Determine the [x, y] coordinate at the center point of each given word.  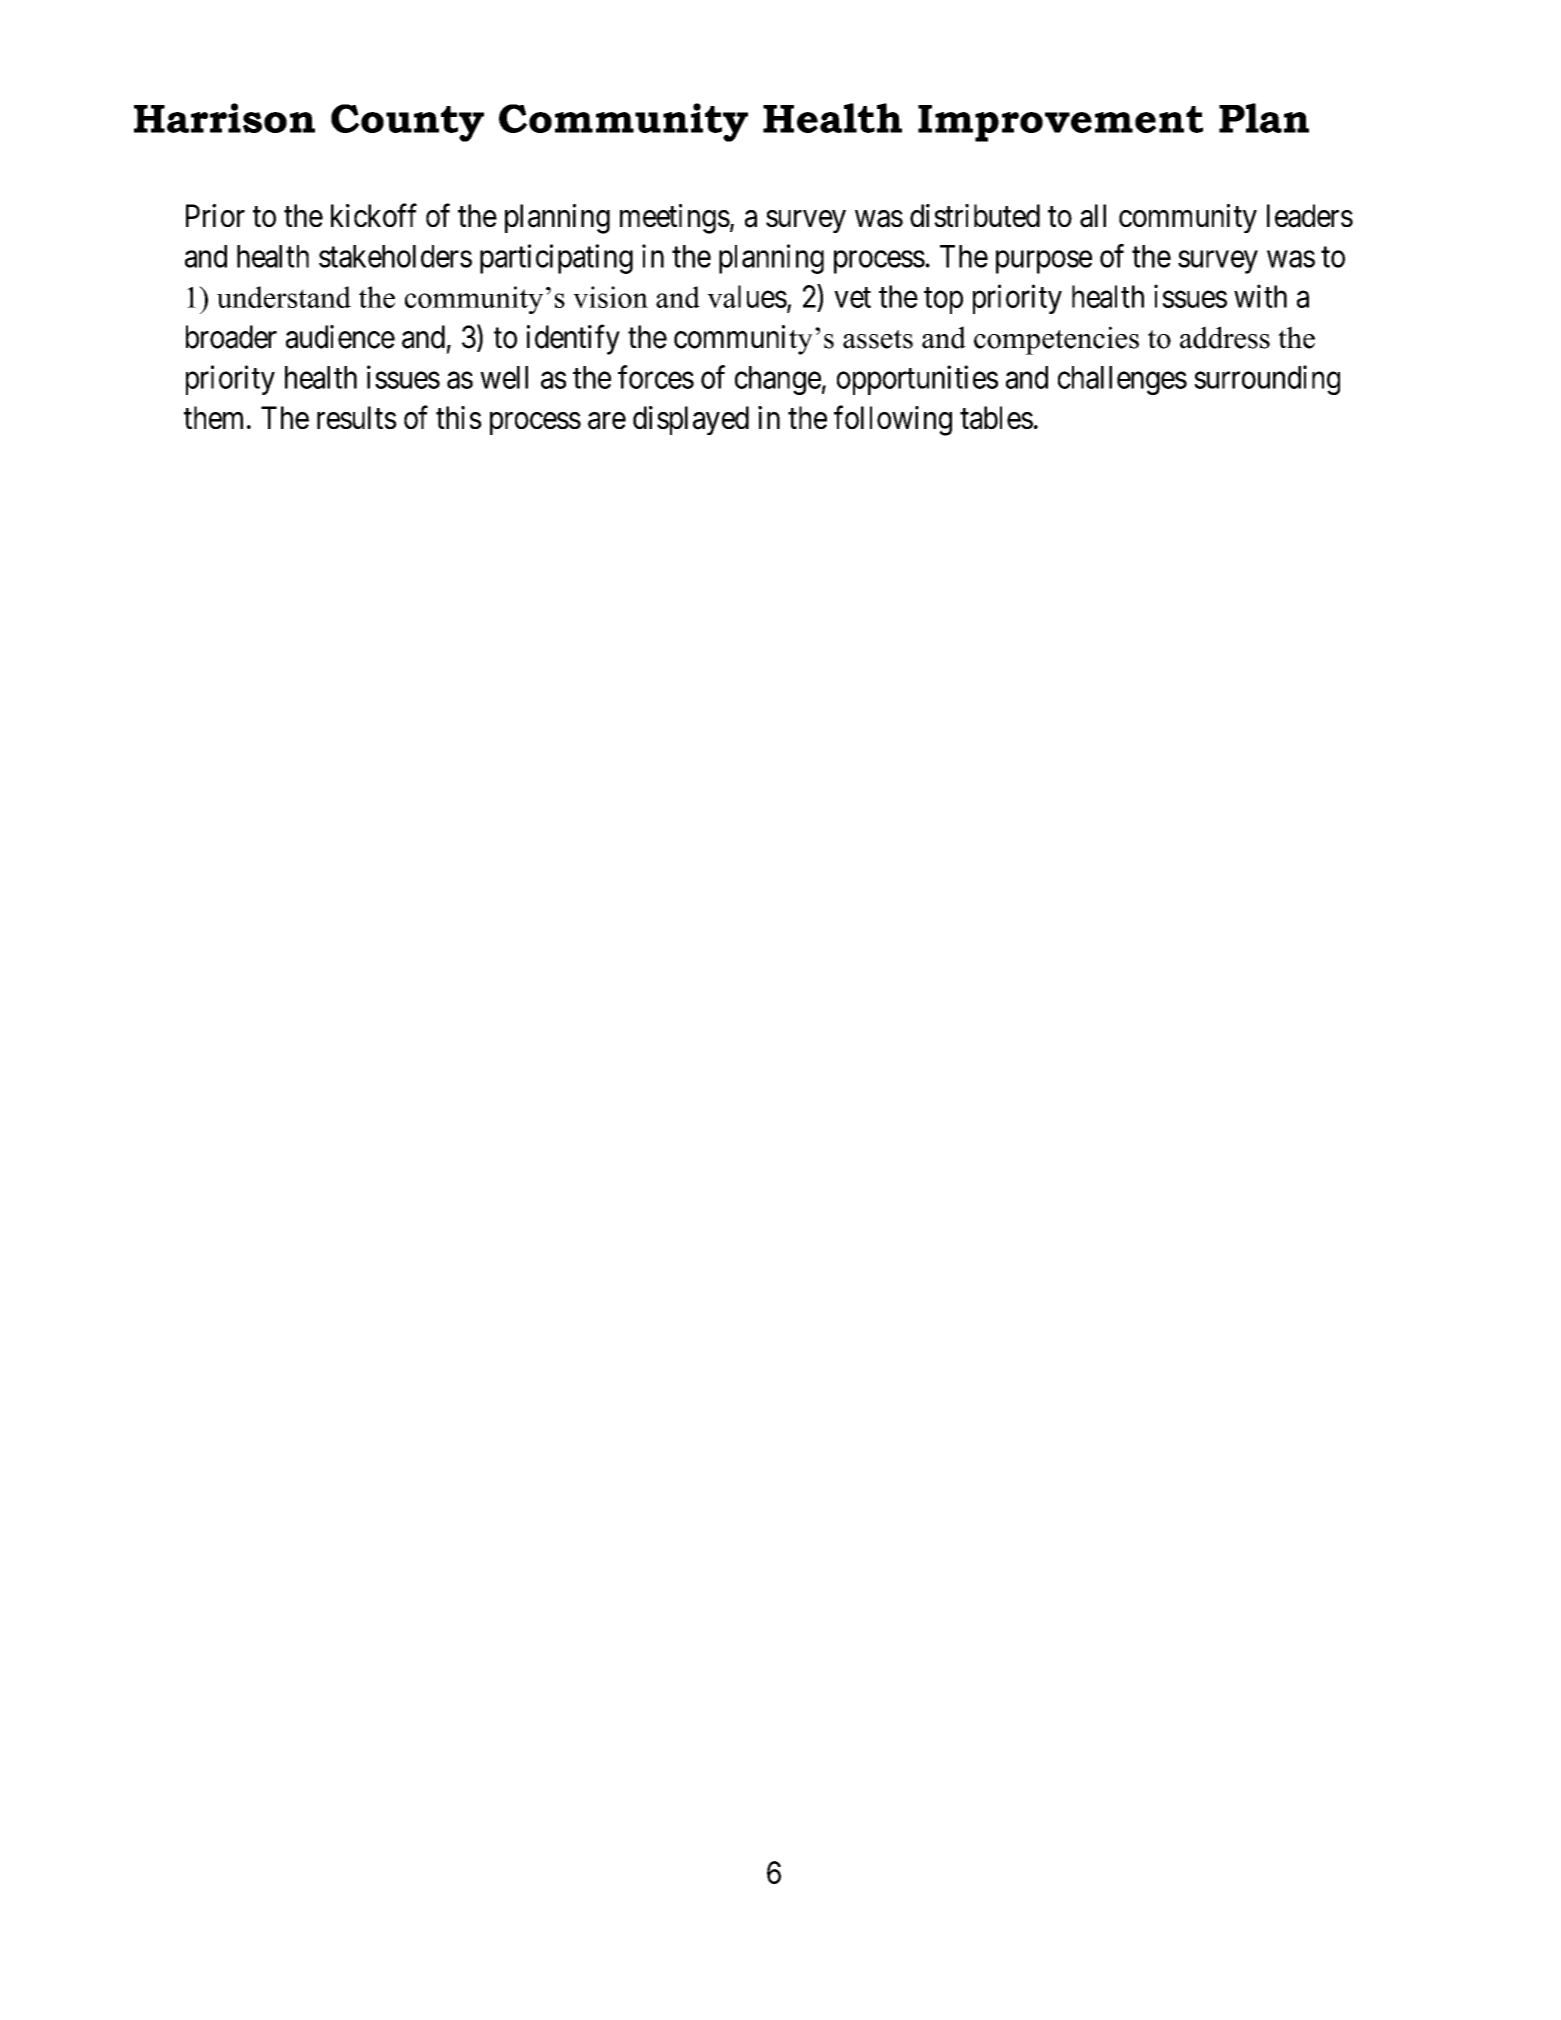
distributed [975, 215]
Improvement [1060, 123]
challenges [1122, 380]
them [213, 417]
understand [284, 297]
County [407, 123]
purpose [1044, 262]
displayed [691, 420]
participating [556, 259]
